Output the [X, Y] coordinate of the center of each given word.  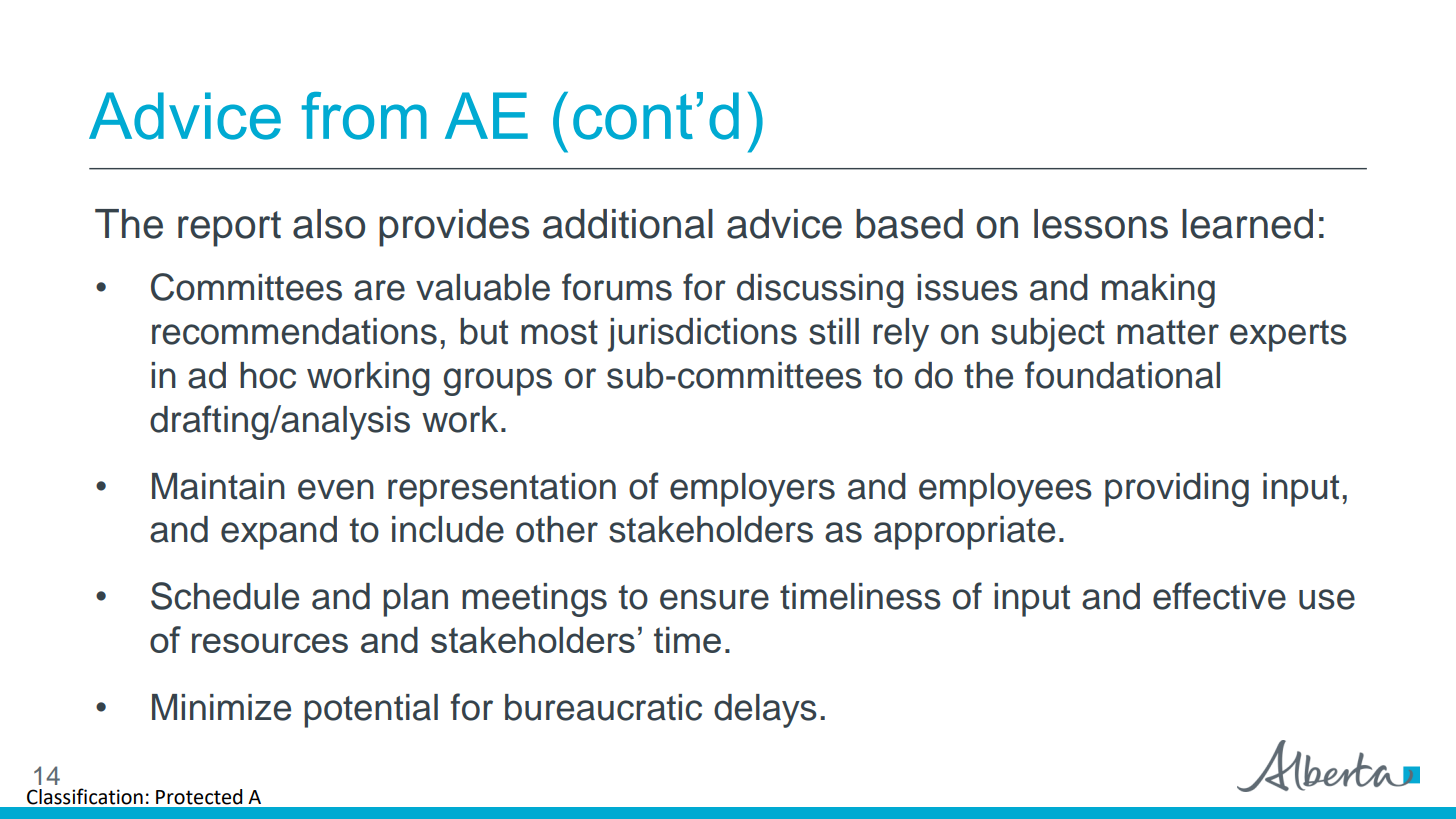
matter [1168, 332]
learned [1247, 224]
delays [765, 711]
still [834, 331]
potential [371, 711]
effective [1219, 596]
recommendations [294, 331]
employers [752, 490]
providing [1177, 490]
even [336, 489]
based [909, 224]
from [364, 116]
